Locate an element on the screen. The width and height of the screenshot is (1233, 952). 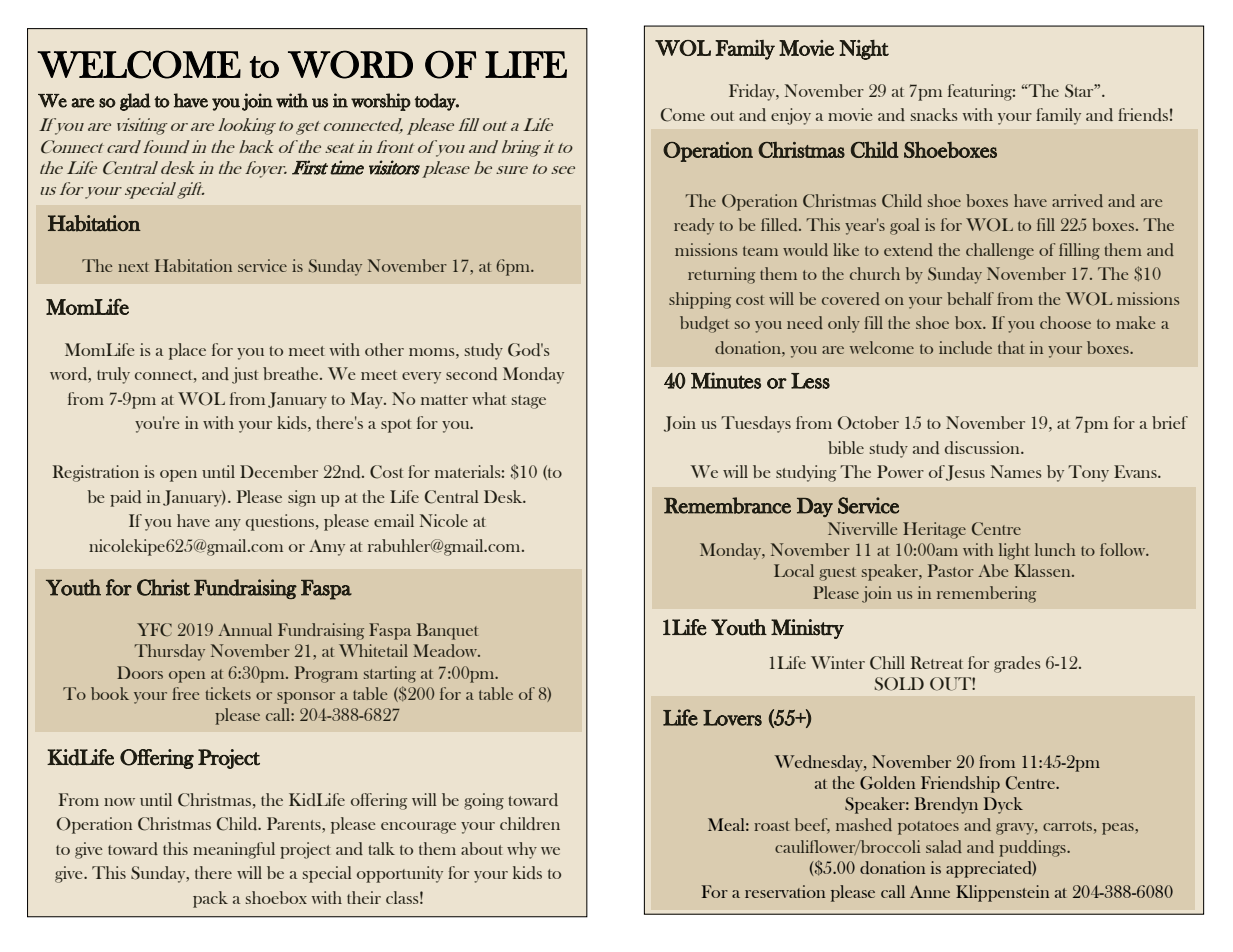
tickets is located at coordinates (228, 693).
